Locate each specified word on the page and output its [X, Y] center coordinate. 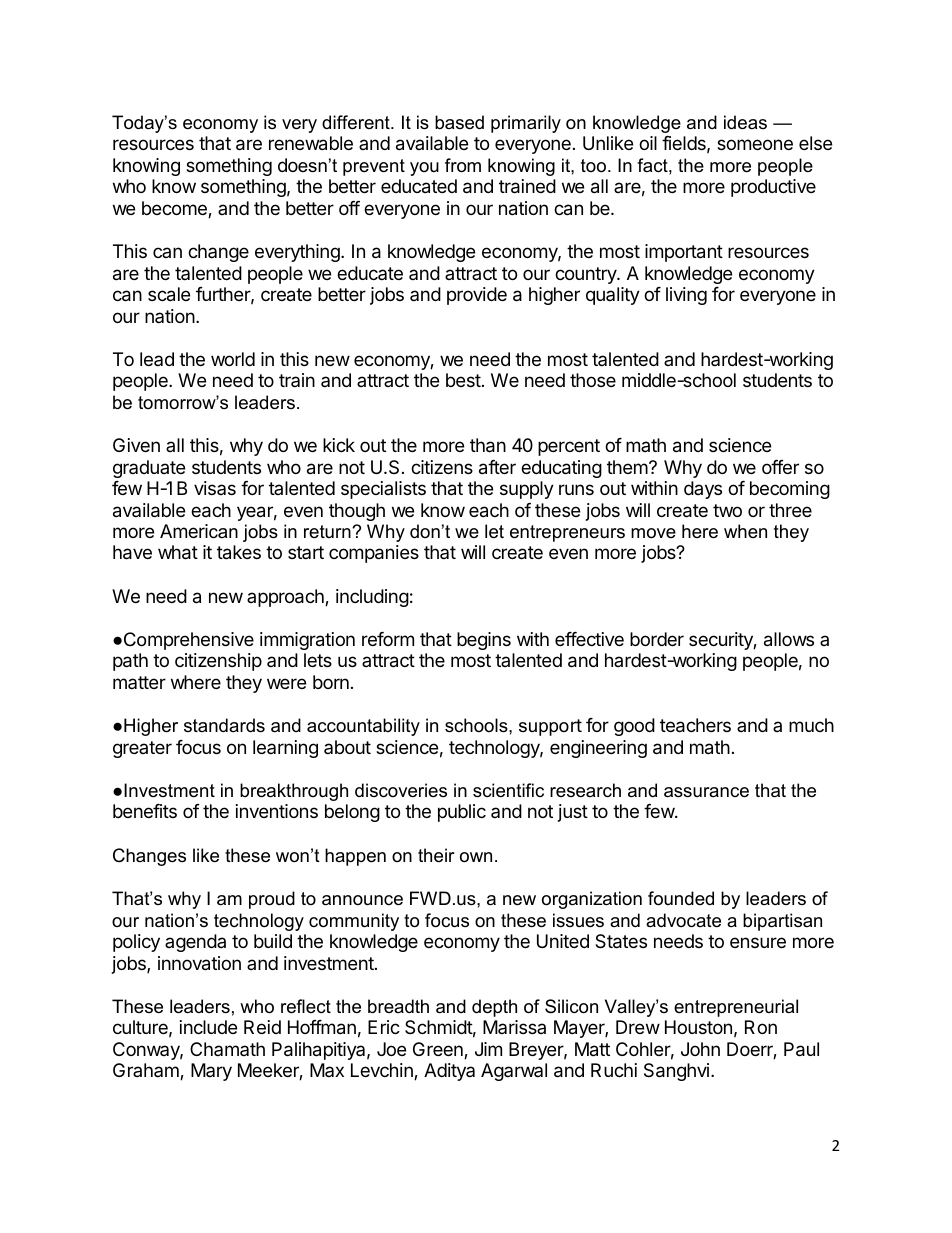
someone [755, 144]
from [463, 165]
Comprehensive [189, 641]
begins [484, 641]
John [700, 1049]
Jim [488, 1049]
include [208, 1027]
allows [789, 639]
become [175, 209]
